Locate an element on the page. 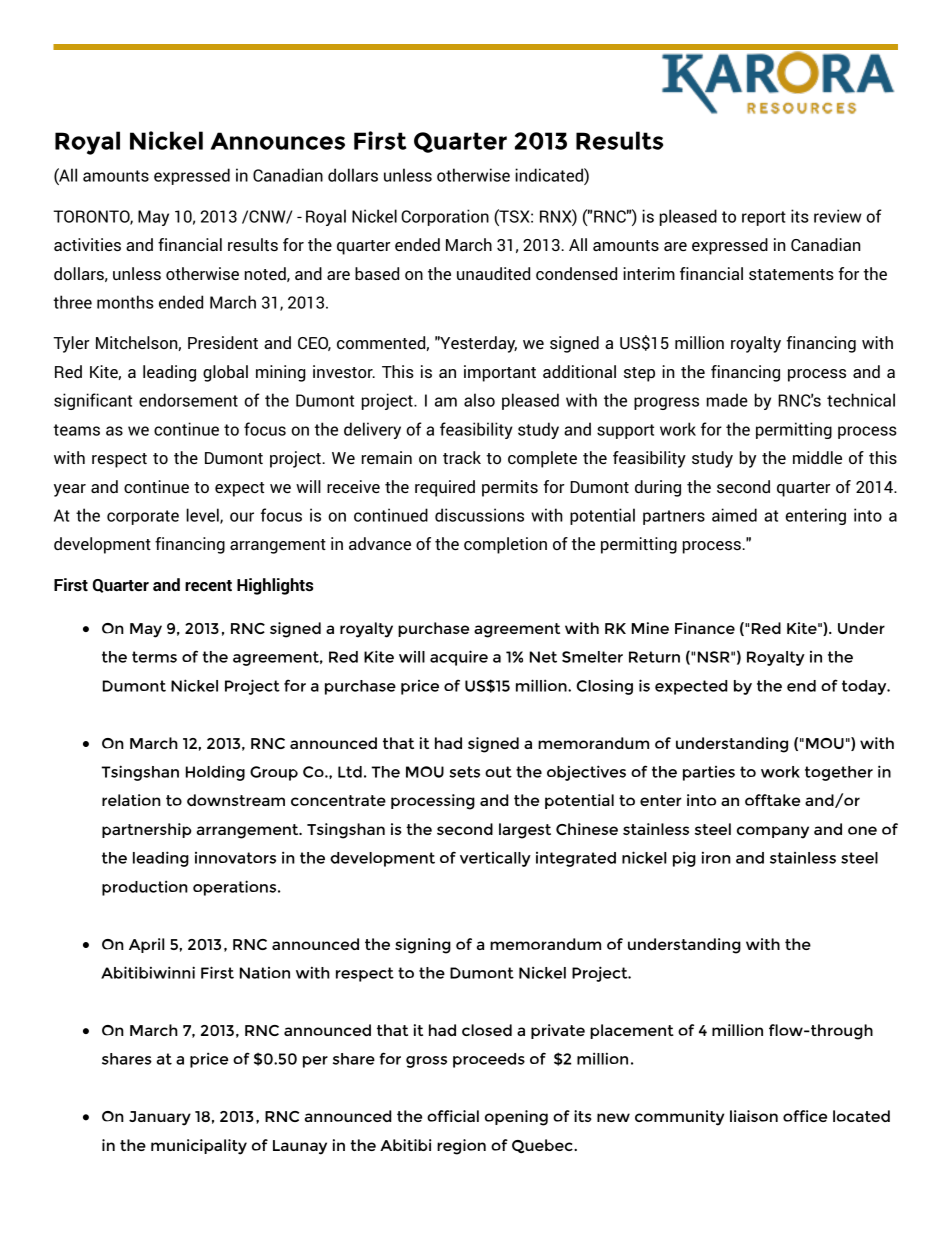 The height and width of the image is (1233, 952). report is located at coordinates (764, 218).
